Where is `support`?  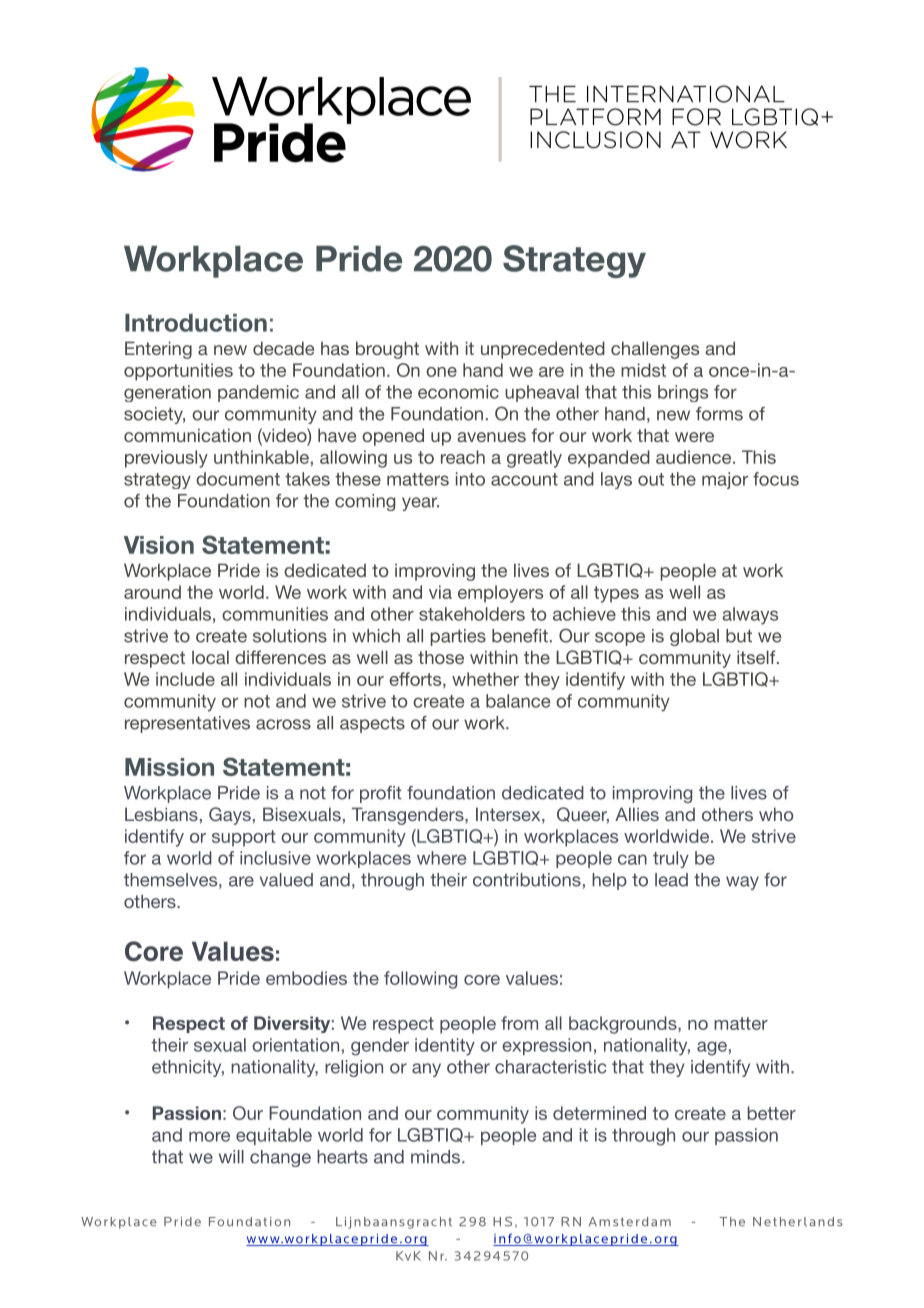 support is located at coordinates (244, 838).
